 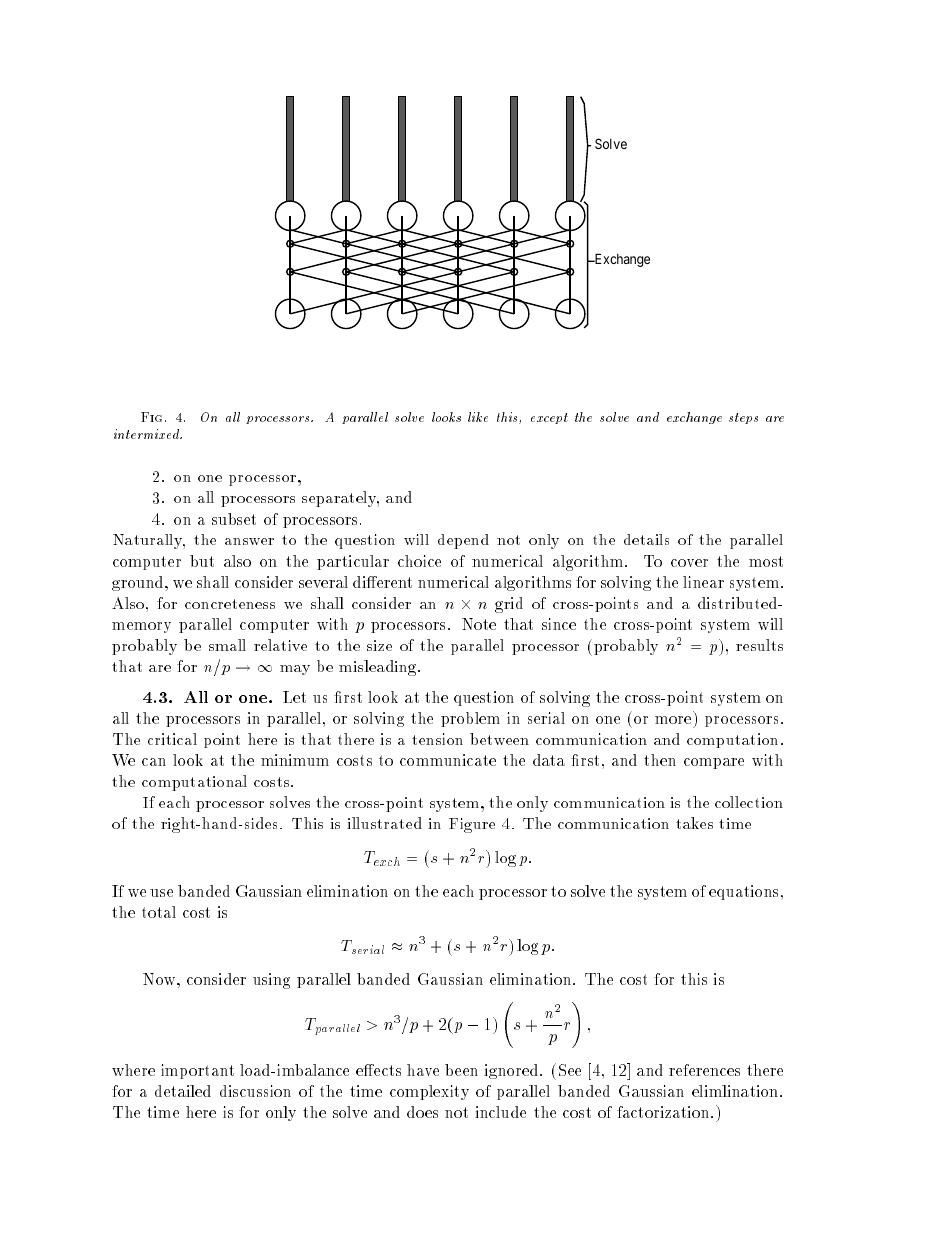 I want to click on use, so click(x=161, y=893).
